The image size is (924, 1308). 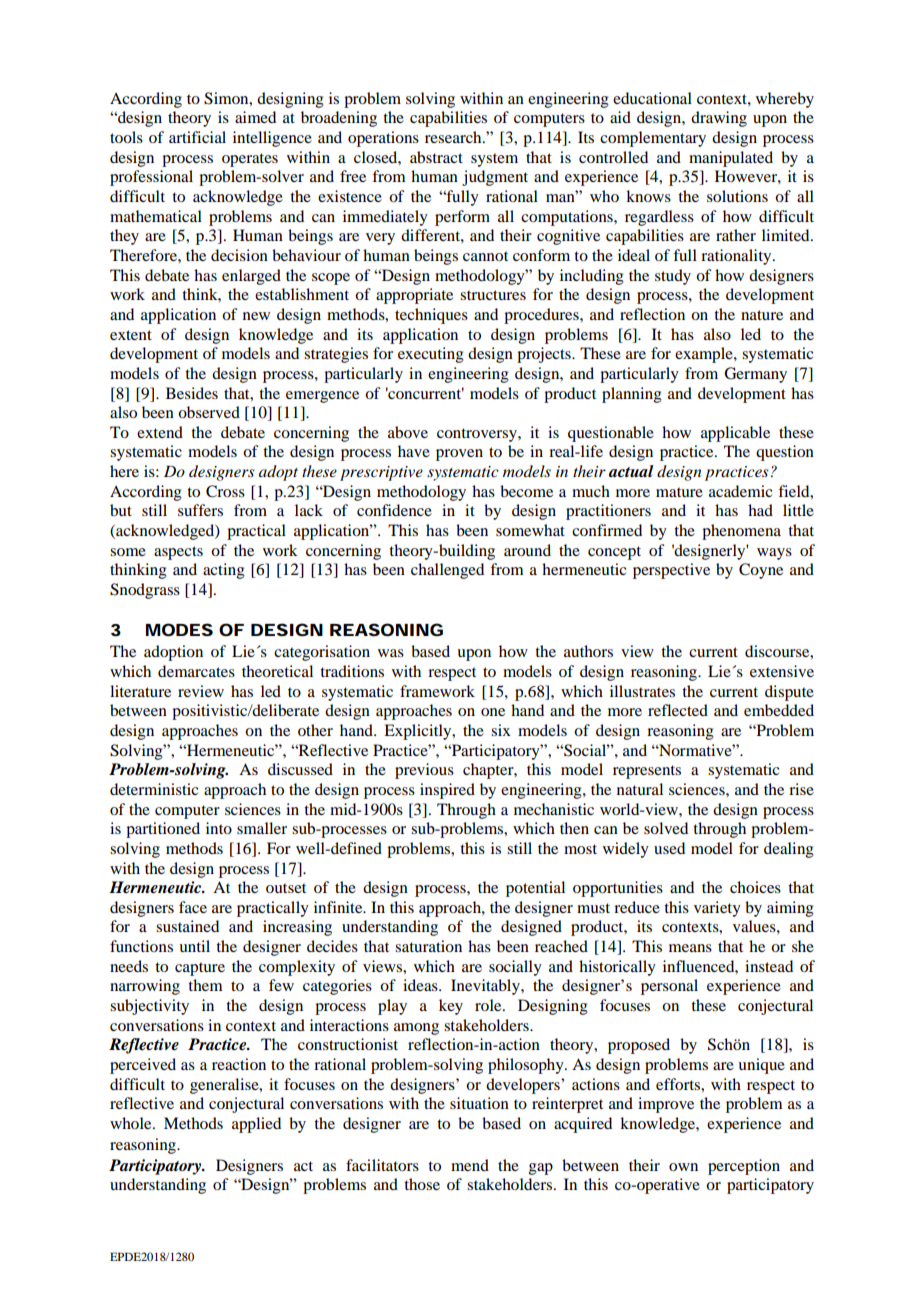 What do you see at coordinates (744, 1167) in the screenshot?
I see `perception` at bounding box center [744, 1167].
